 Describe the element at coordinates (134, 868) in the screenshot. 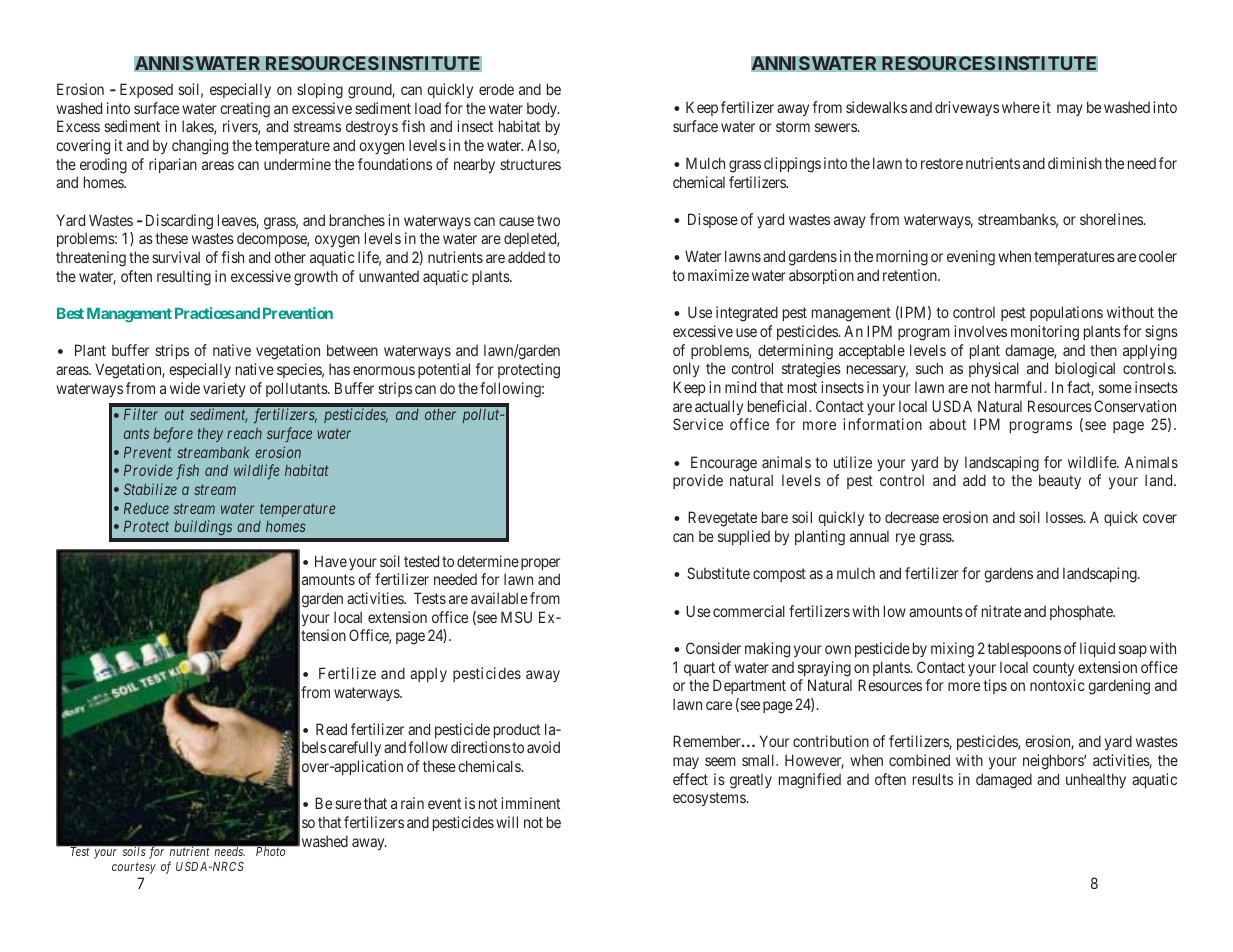

I see `courtesy` at that location.
